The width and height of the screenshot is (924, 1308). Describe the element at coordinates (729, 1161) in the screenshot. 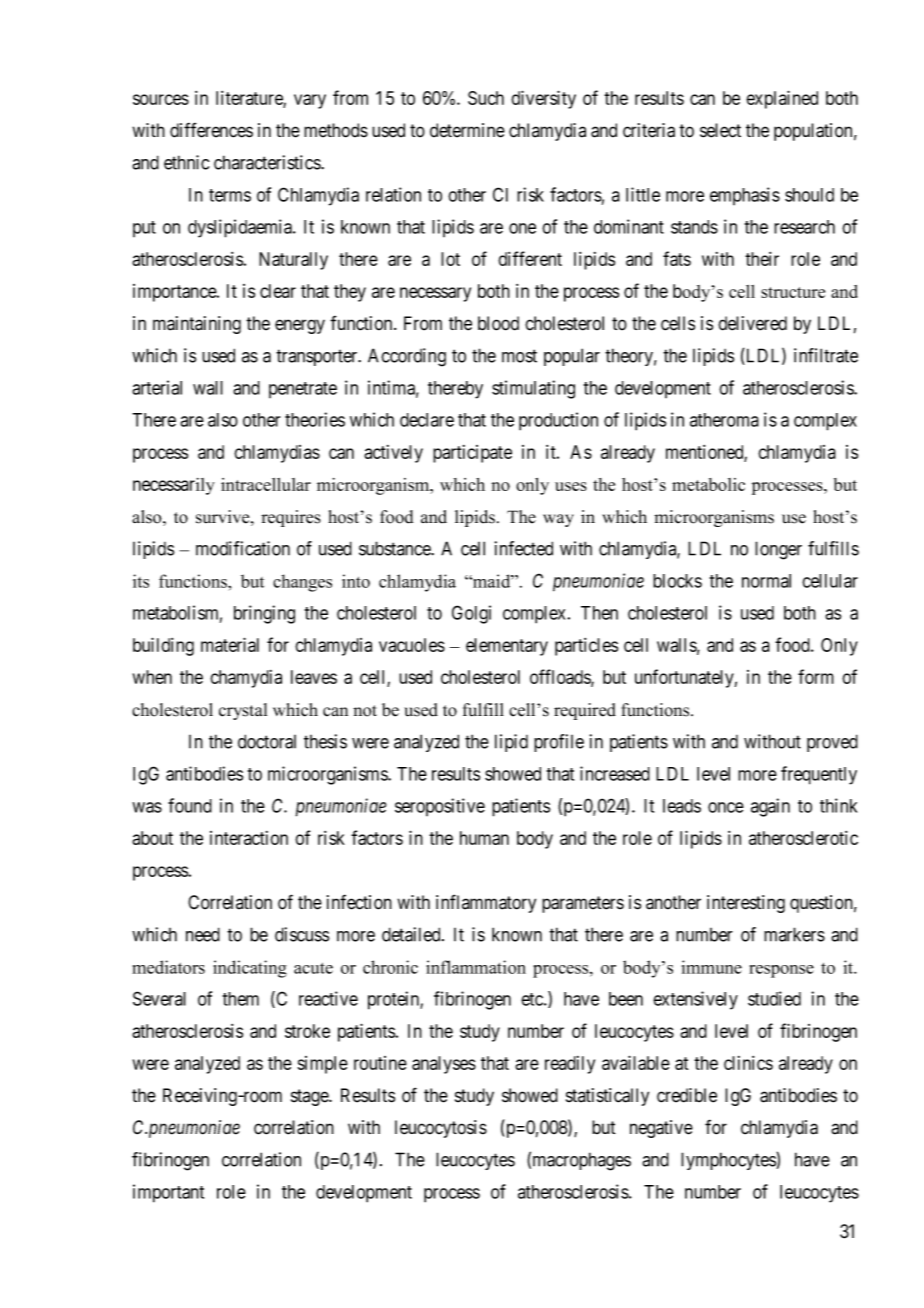

I see `lymphocytes` at that location.
